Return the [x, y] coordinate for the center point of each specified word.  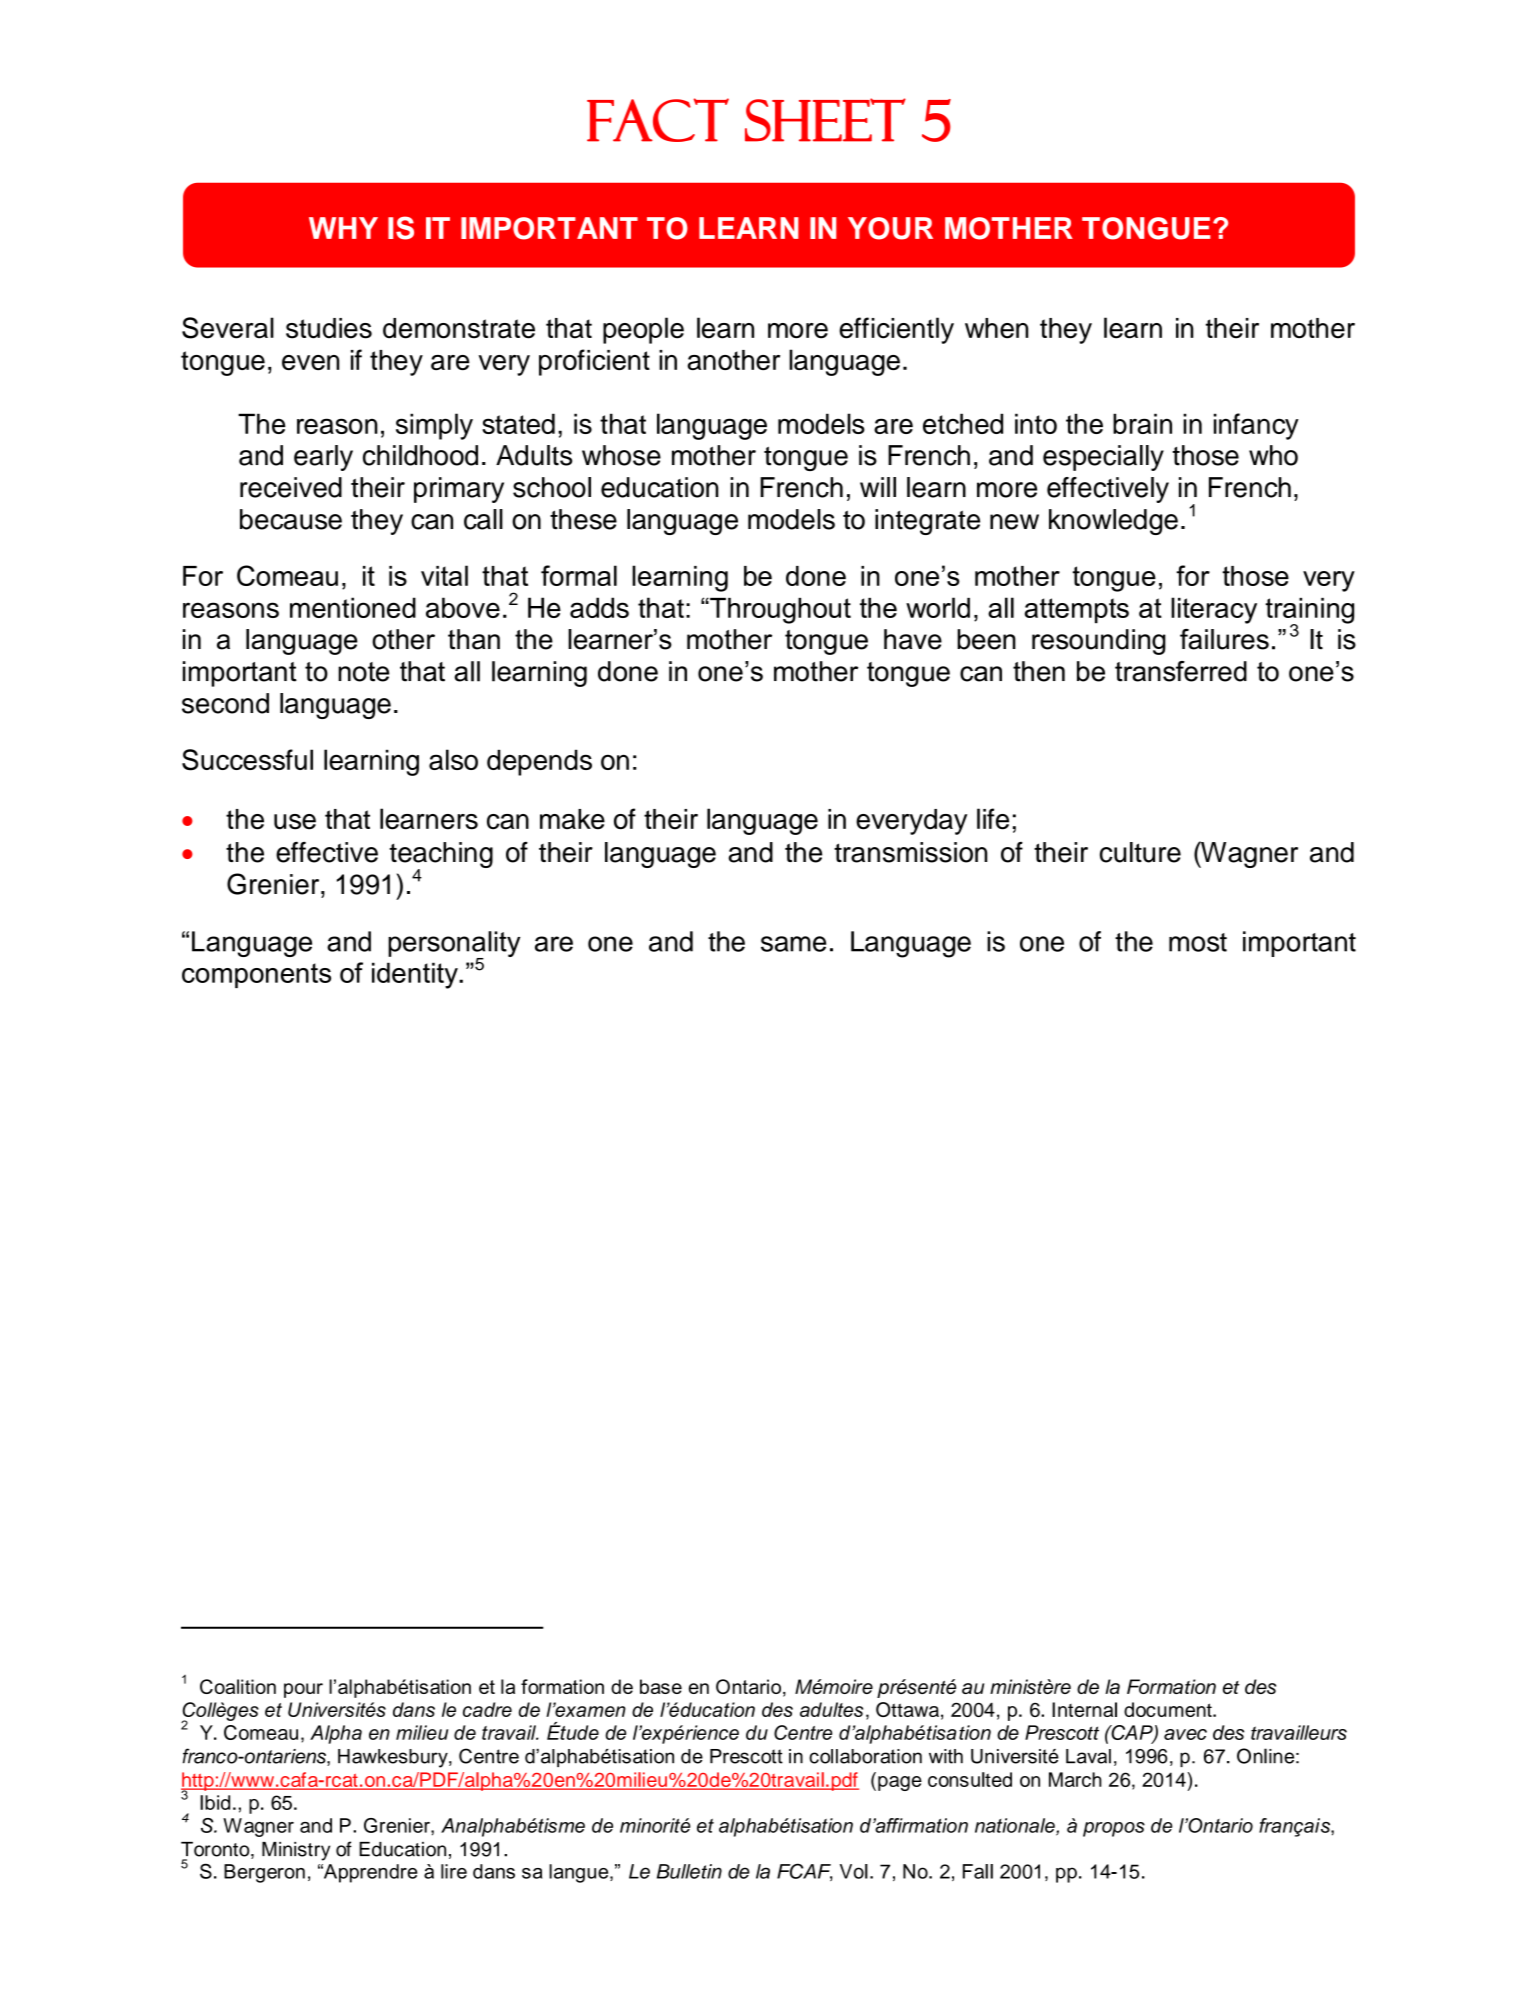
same [793, 944]
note [363, 672]
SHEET [825, 120]
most [1198, 942]
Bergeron [264, 1873]
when [996, 328]
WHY [343, 228]
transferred [1181, 671]
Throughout [779, 611]
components [256, 975]
